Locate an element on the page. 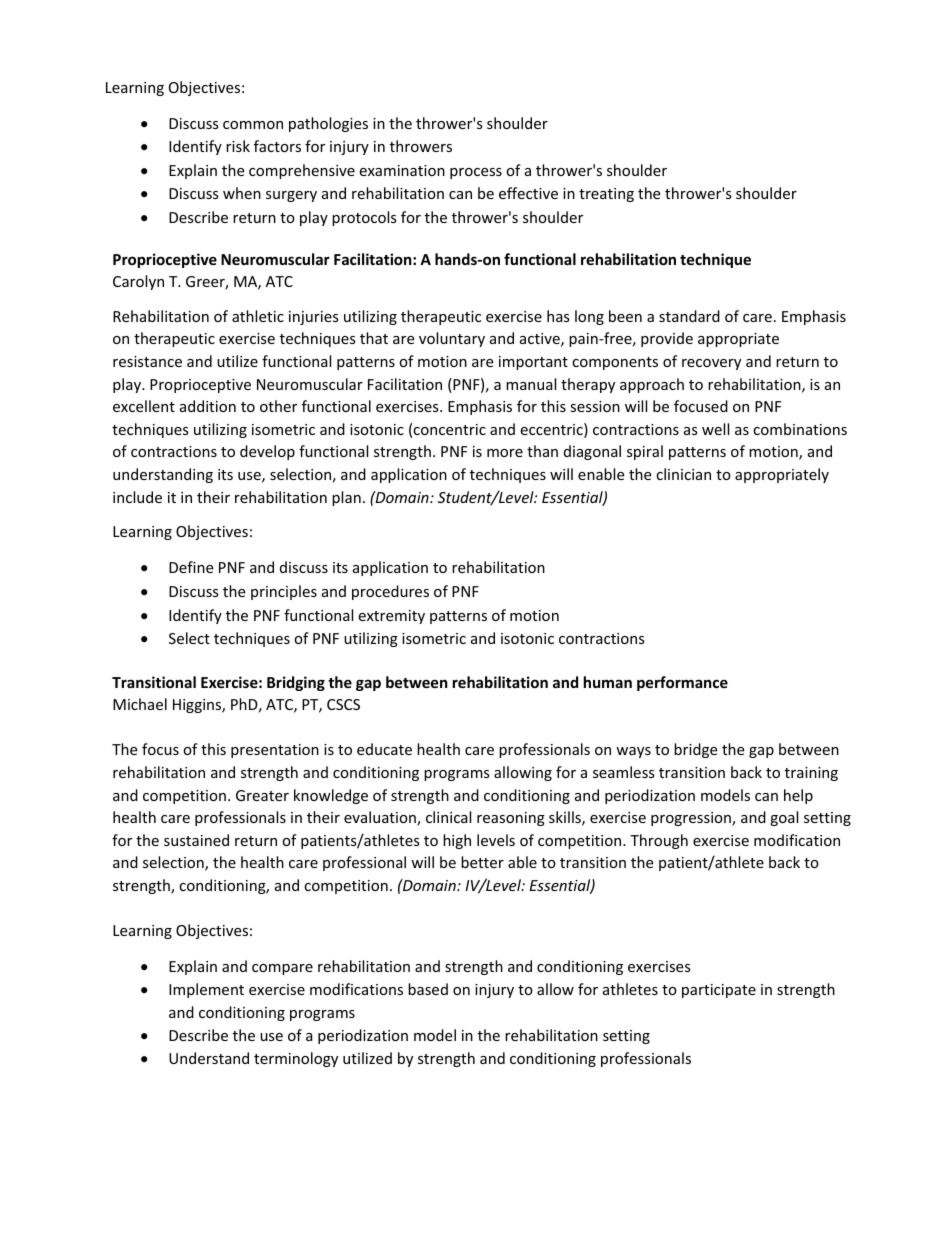  based is located at coordinates (428, 989).
